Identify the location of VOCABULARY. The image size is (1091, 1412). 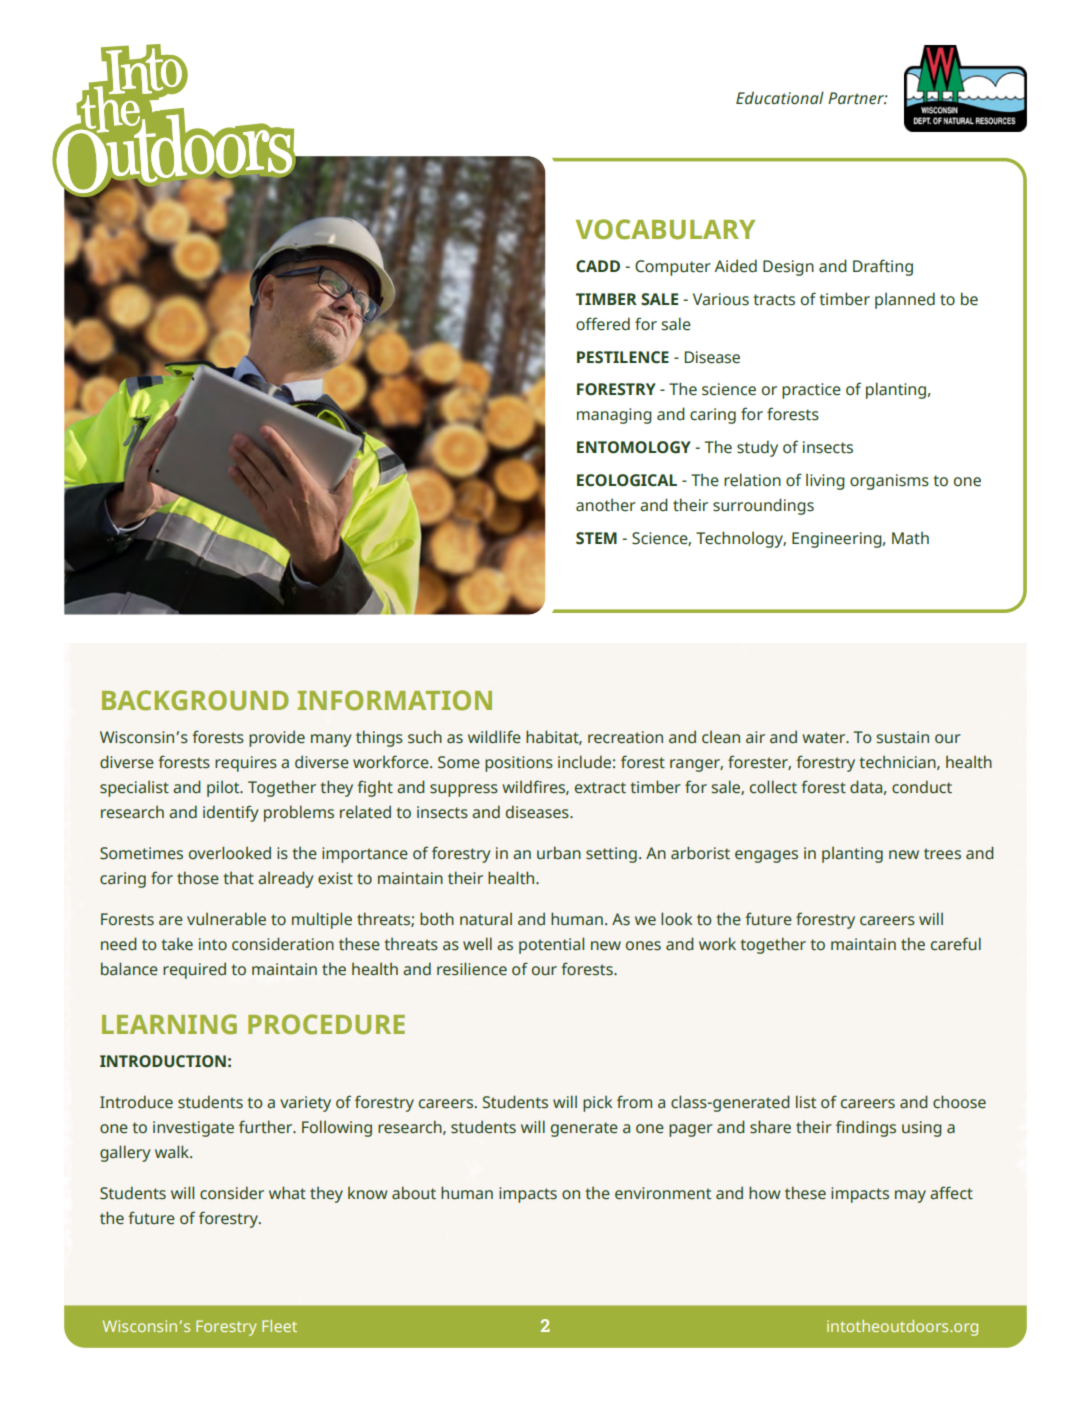
(665, 229).
